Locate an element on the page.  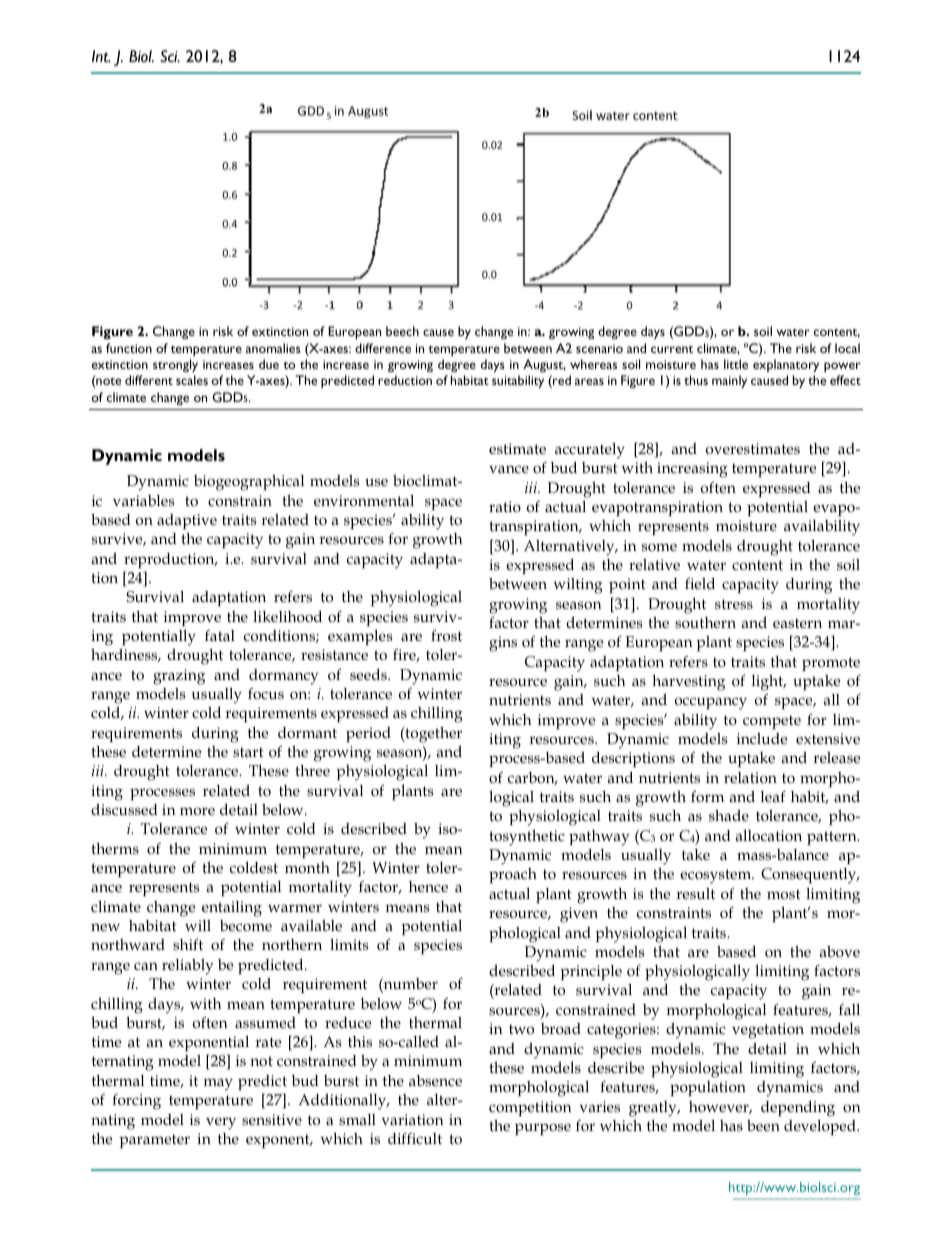
little is located at coordinates (736, 364).
